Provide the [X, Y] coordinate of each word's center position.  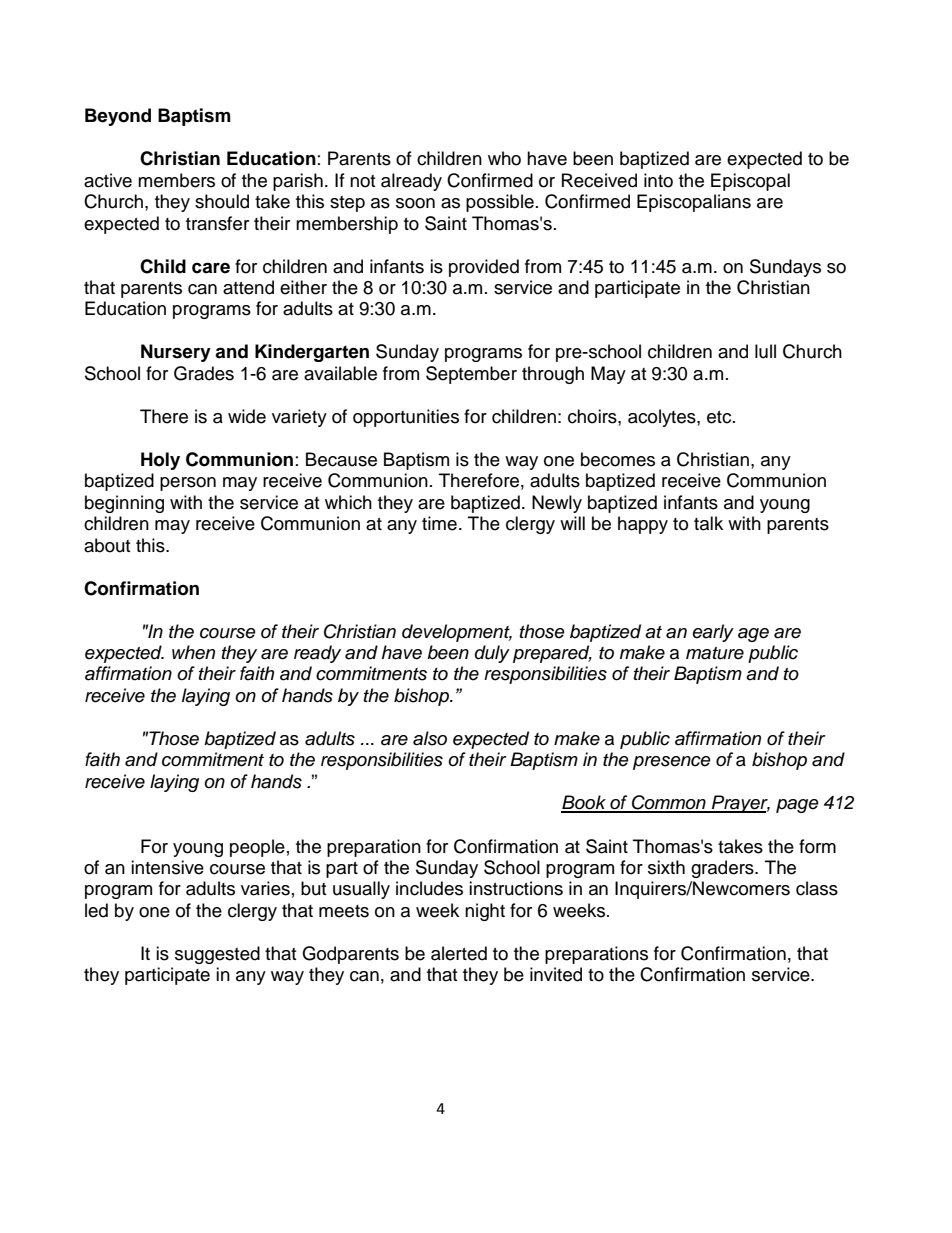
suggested [217, 955]
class [817, 888]
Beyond [118, 117]
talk [708, 523]
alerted [459, 953]
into [658, 180]
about [107, 545]
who [504, 158]
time [439, 523]
